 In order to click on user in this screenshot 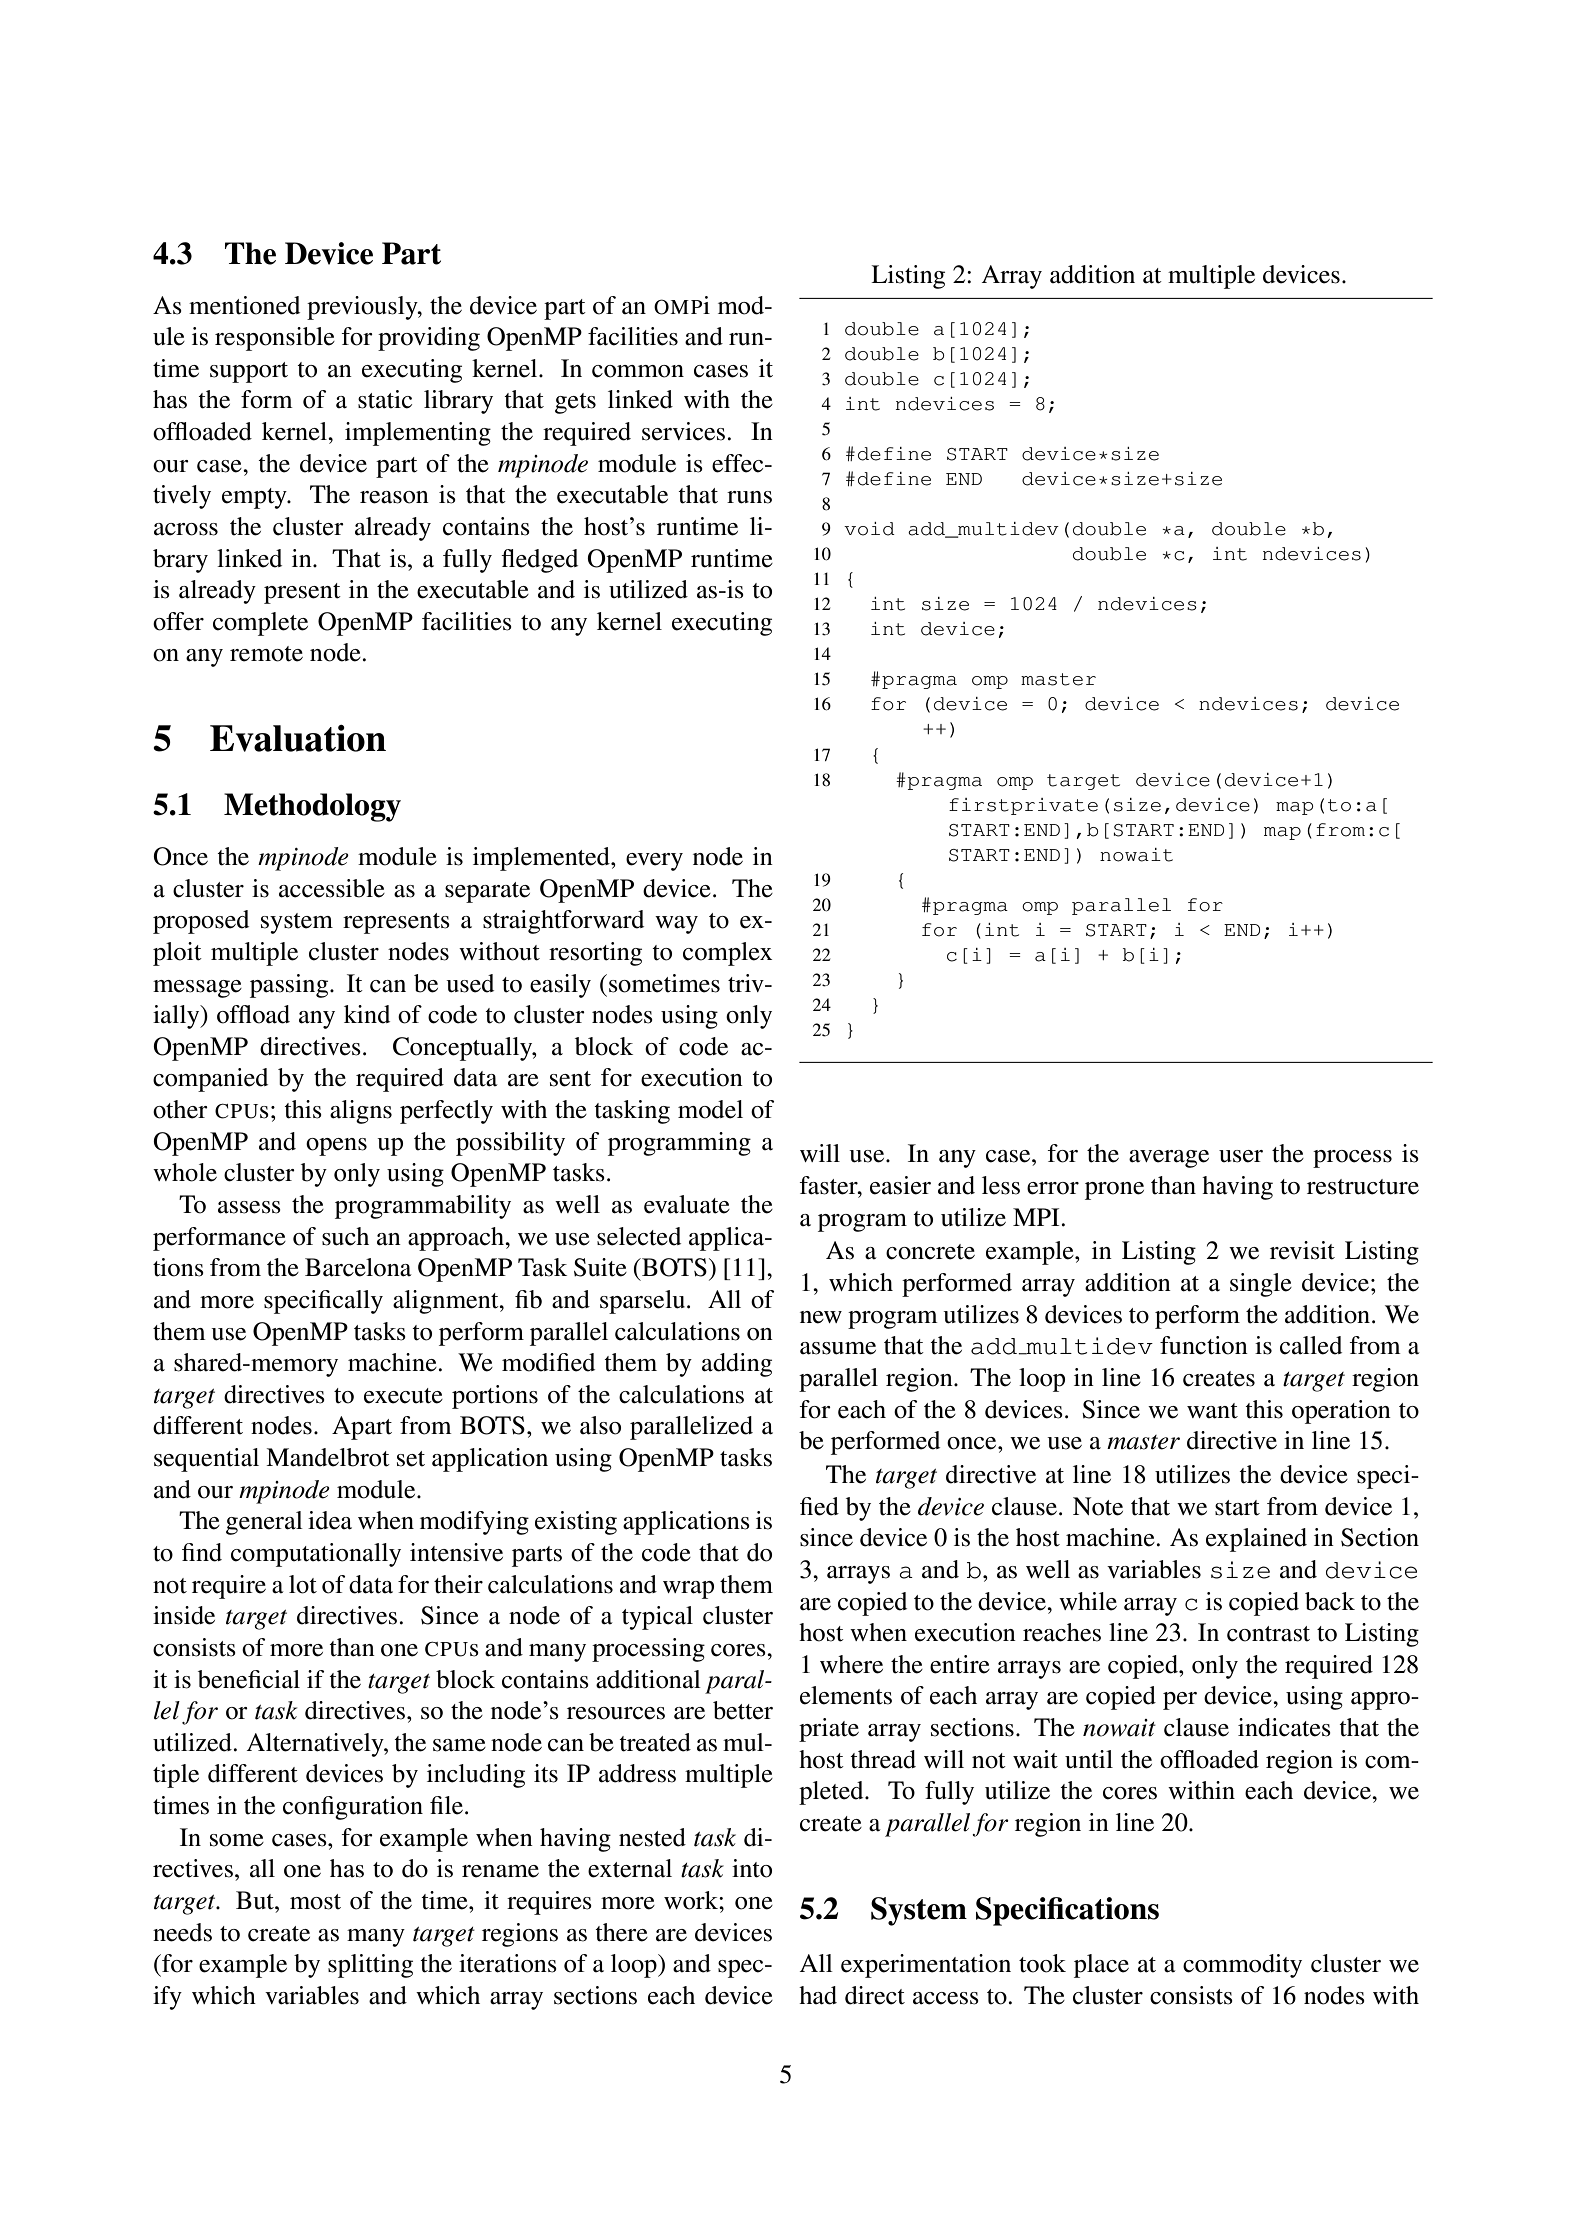, I will do `click(1241, 1156)`.
